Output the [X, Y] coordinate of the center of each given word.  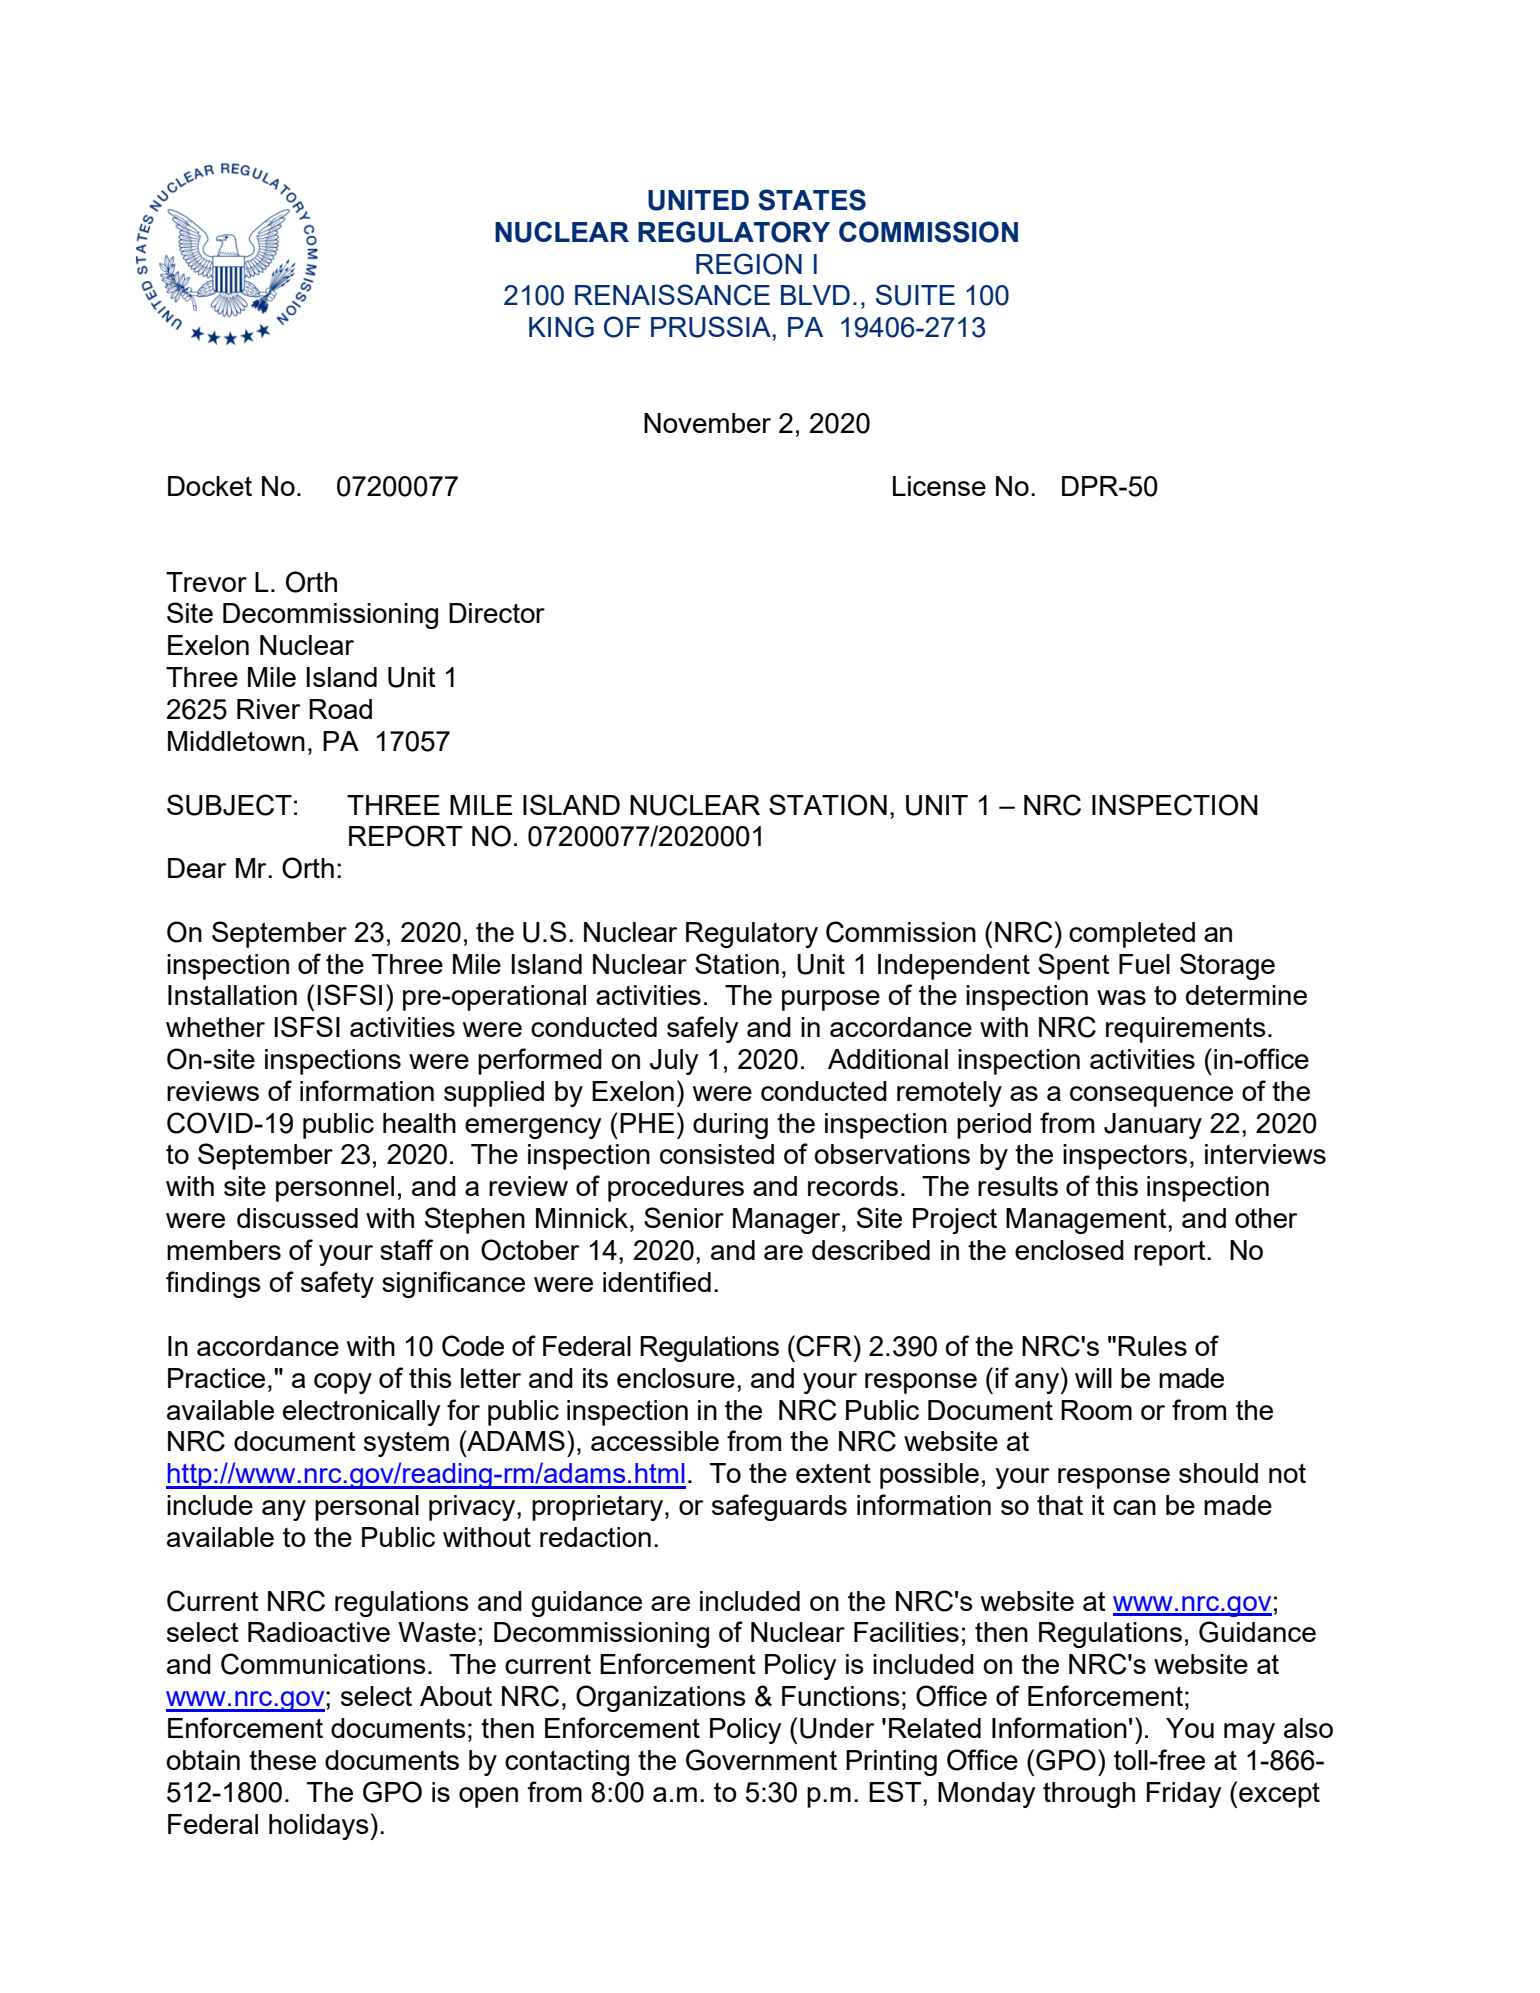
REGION [749, 264]
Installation [232, 995]
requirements [1186, 1030]
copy [343, 1383]
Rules [1152, 1346]
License [939, 486]
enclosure [676, 1378]
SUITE [915, 295]
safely [703, 1029]
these [282, 1760]
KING [561, 327]
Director [497, 613]
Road [340, 709]
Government [761, 1760]
